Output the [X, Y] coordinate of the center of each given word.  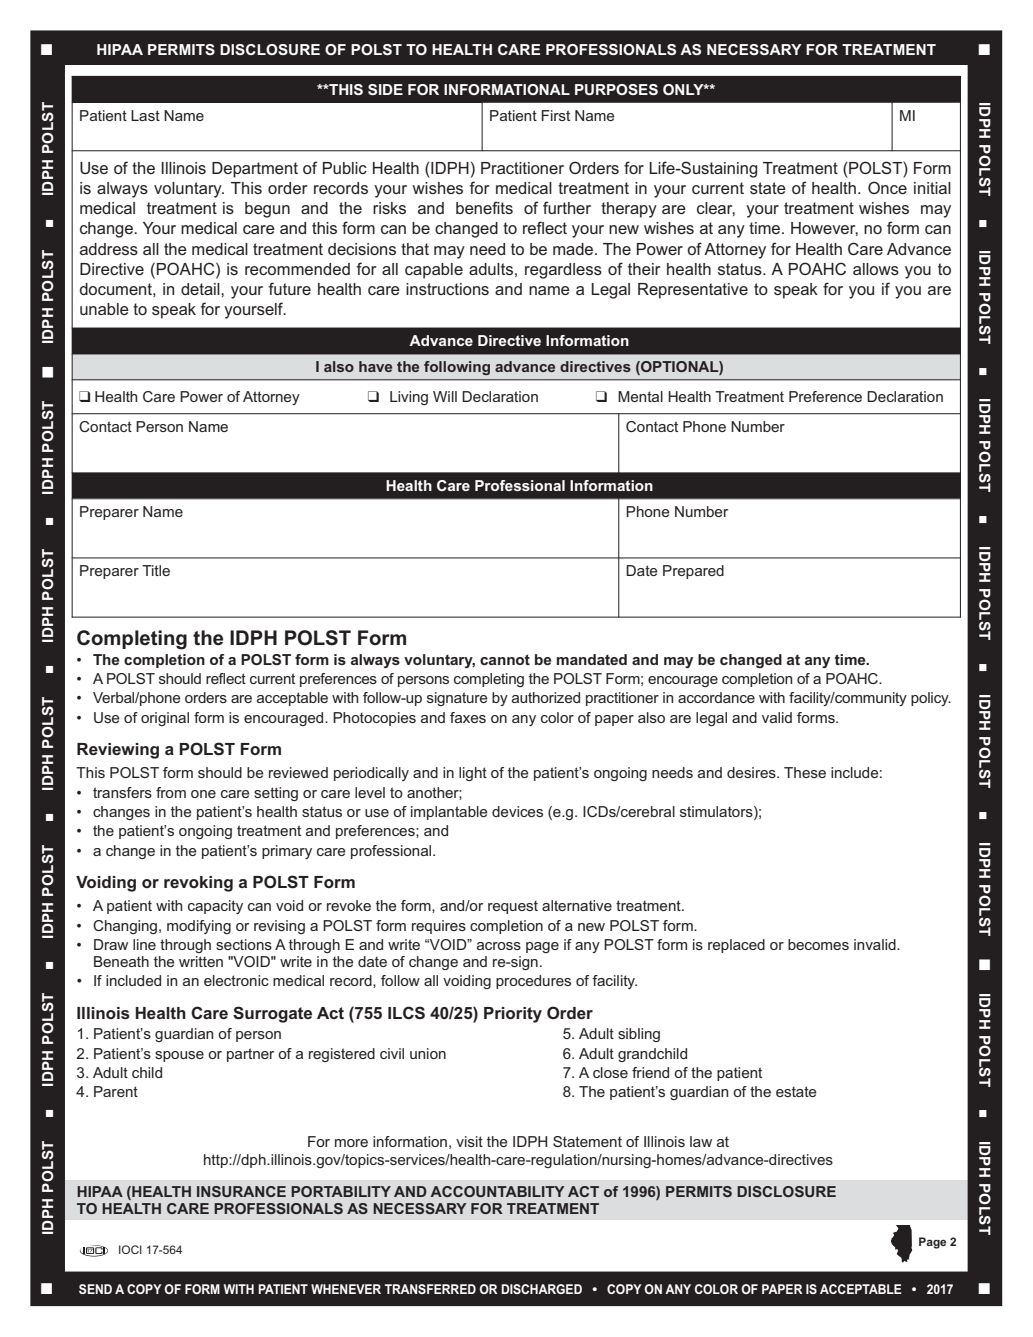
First [556, 115]
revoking [198, 884]
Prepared [693, 572]
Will [445, 396]
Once [887, 187]
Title [156, 570]
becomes [818, 944]
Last [145, 115]
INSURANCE [241, 1191]
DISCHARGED [541, 1289]
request [513, 907]
